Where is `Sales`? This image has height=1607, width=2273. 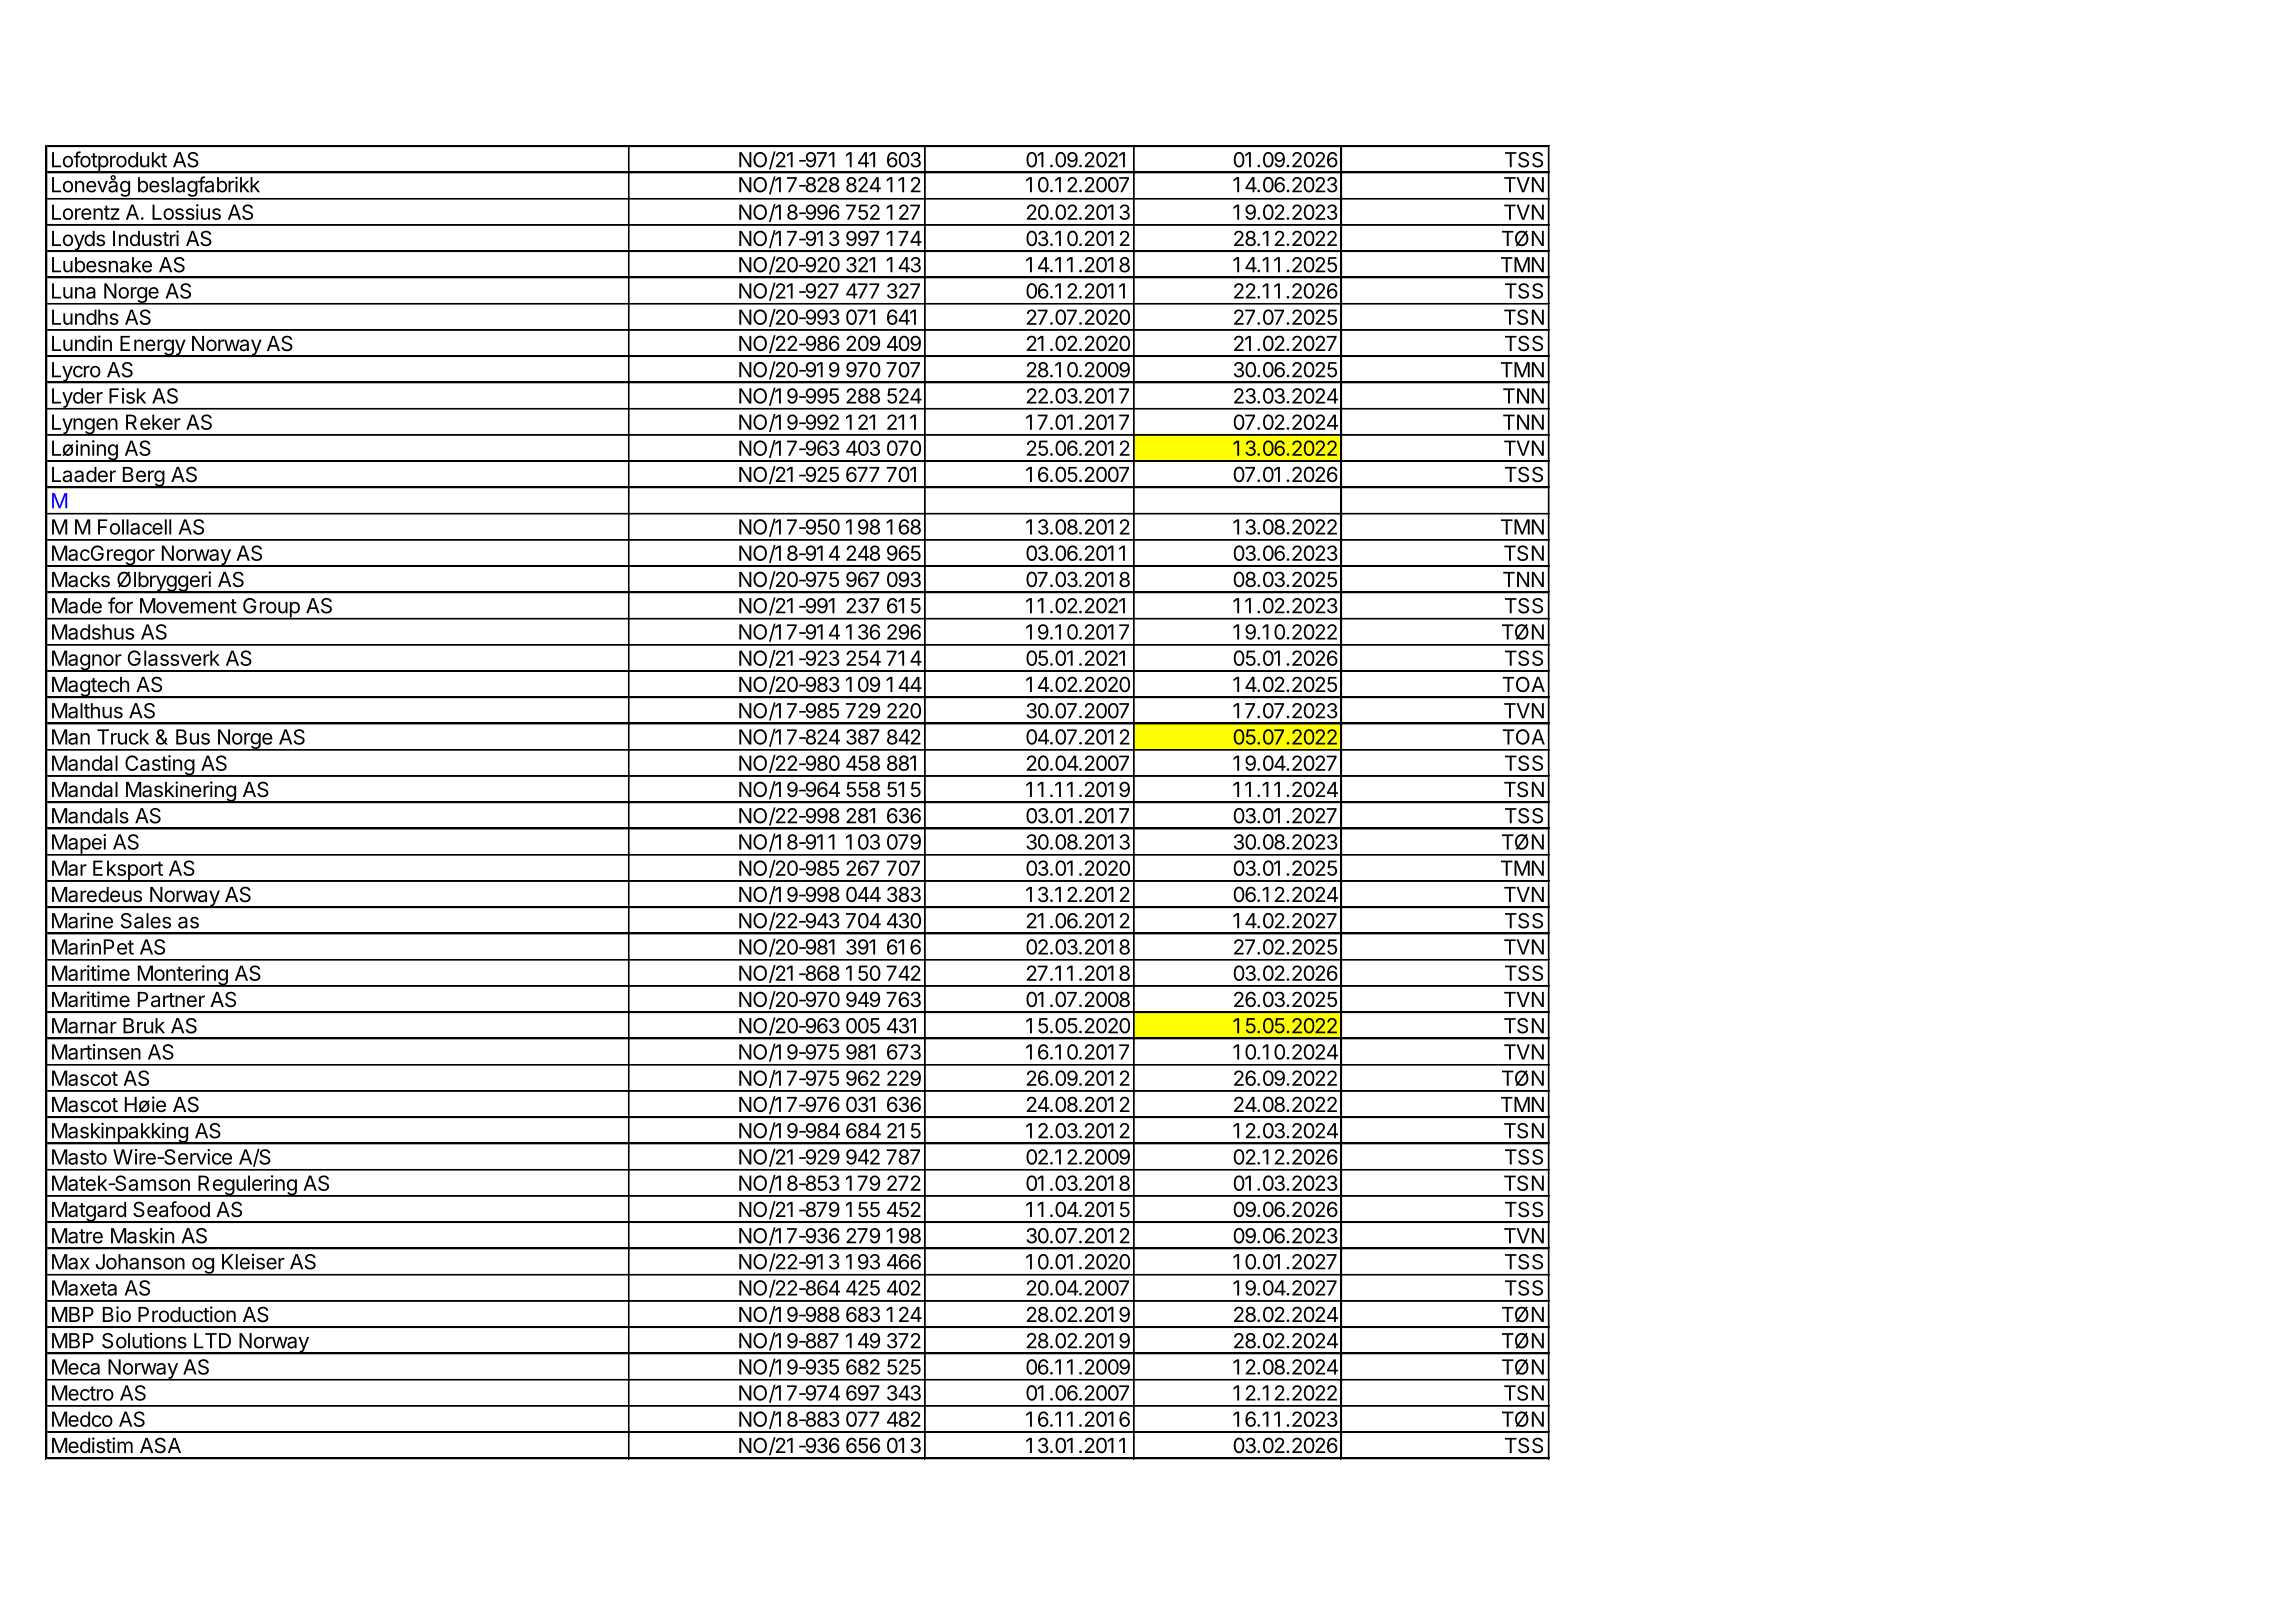
Sales is located at coordinates (146, 921).
